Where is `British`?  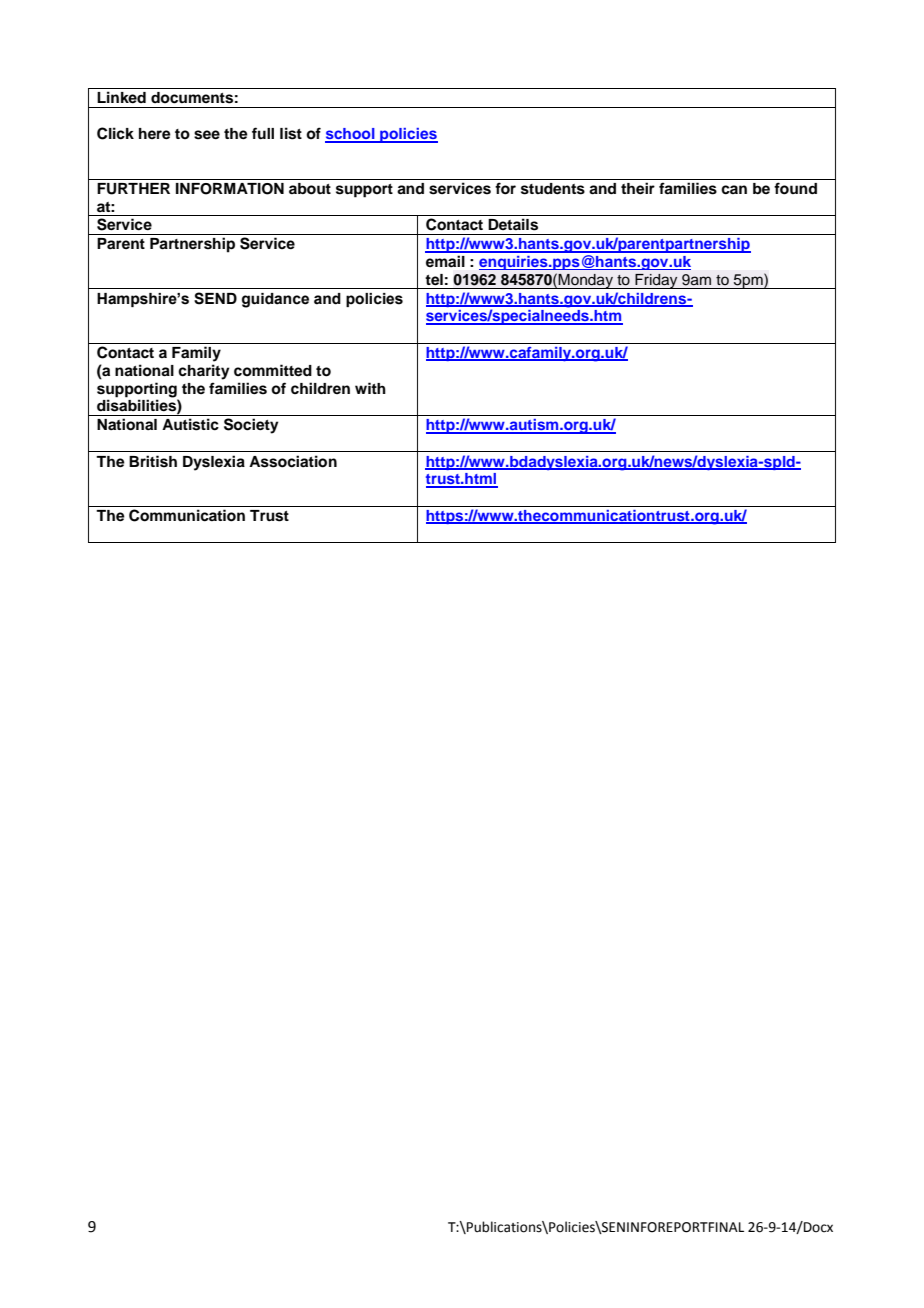
British is located at coordinates (153, 461).
